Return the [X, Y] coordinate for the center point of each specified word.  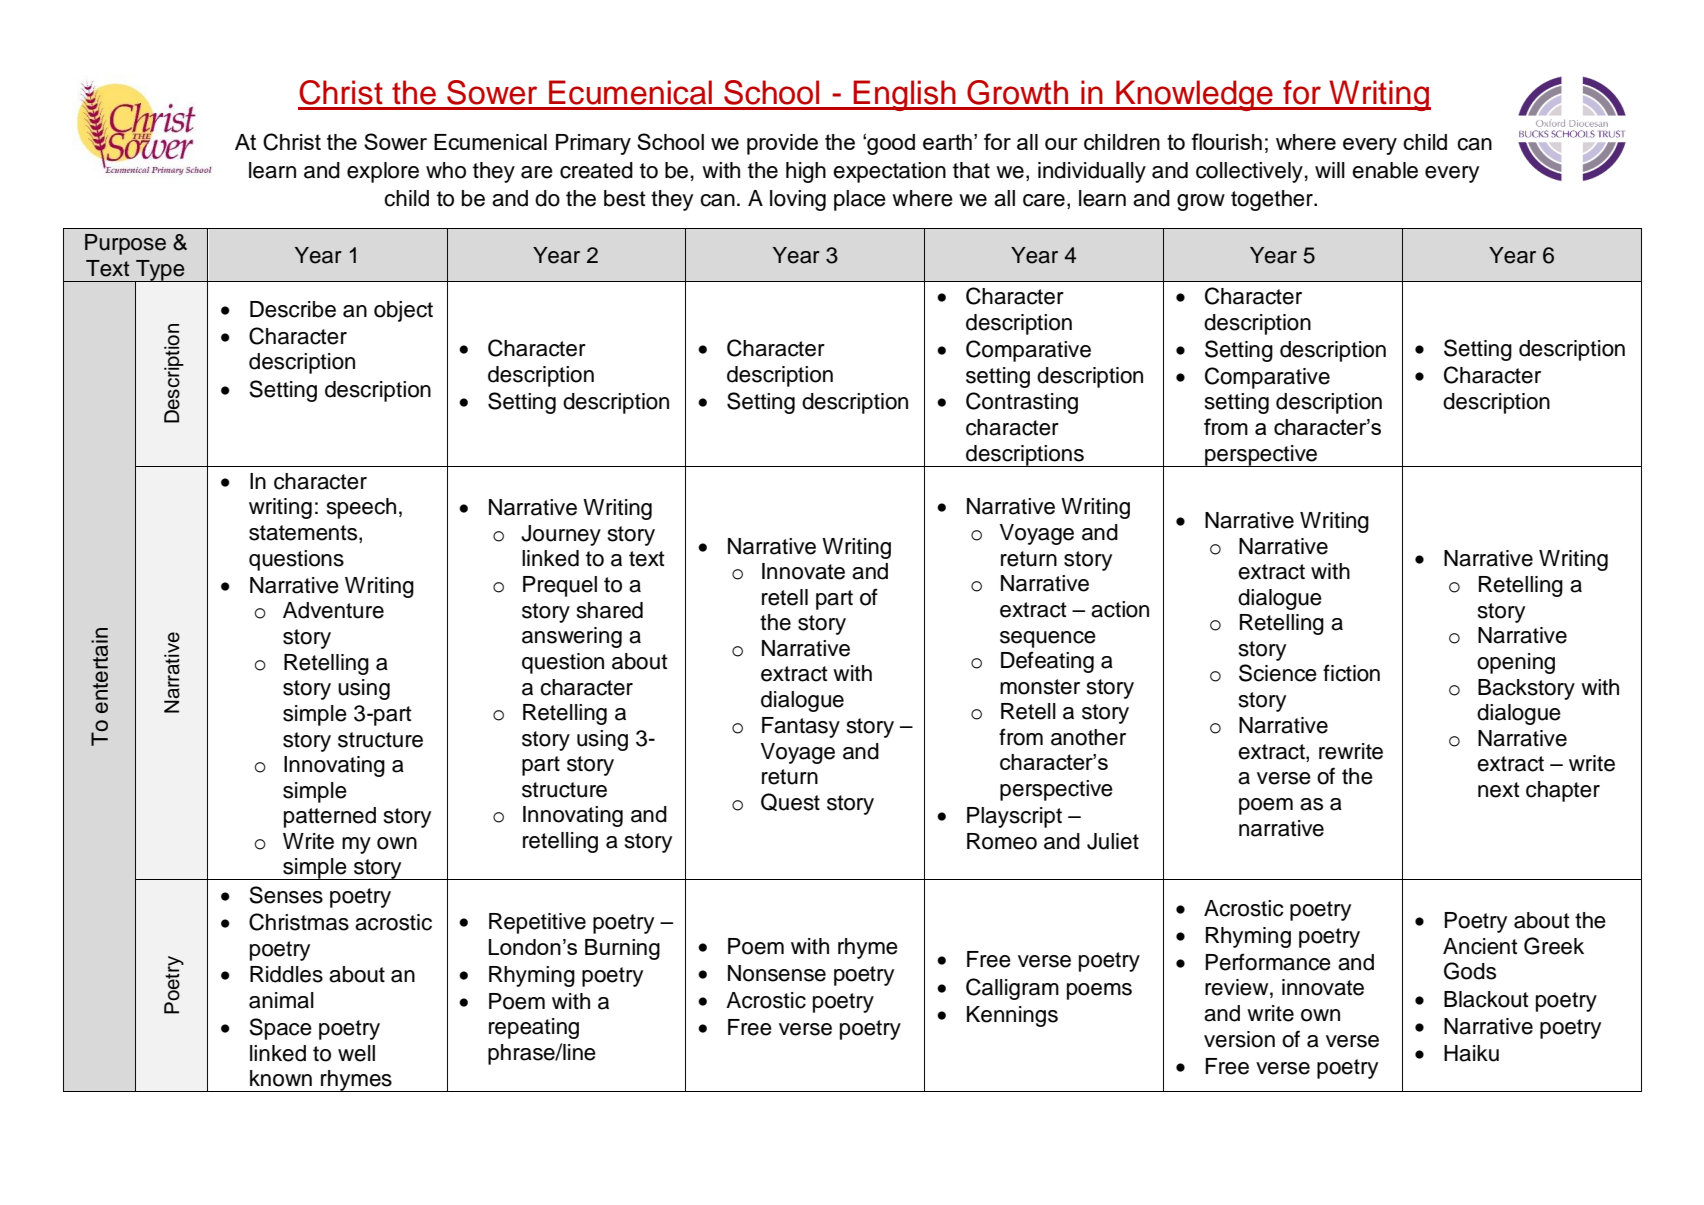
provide [782, 144]
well [356, 1053]
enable [1385, 170]
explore [383, 172]
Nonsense [777, 973]
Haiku [1471, 1053]
